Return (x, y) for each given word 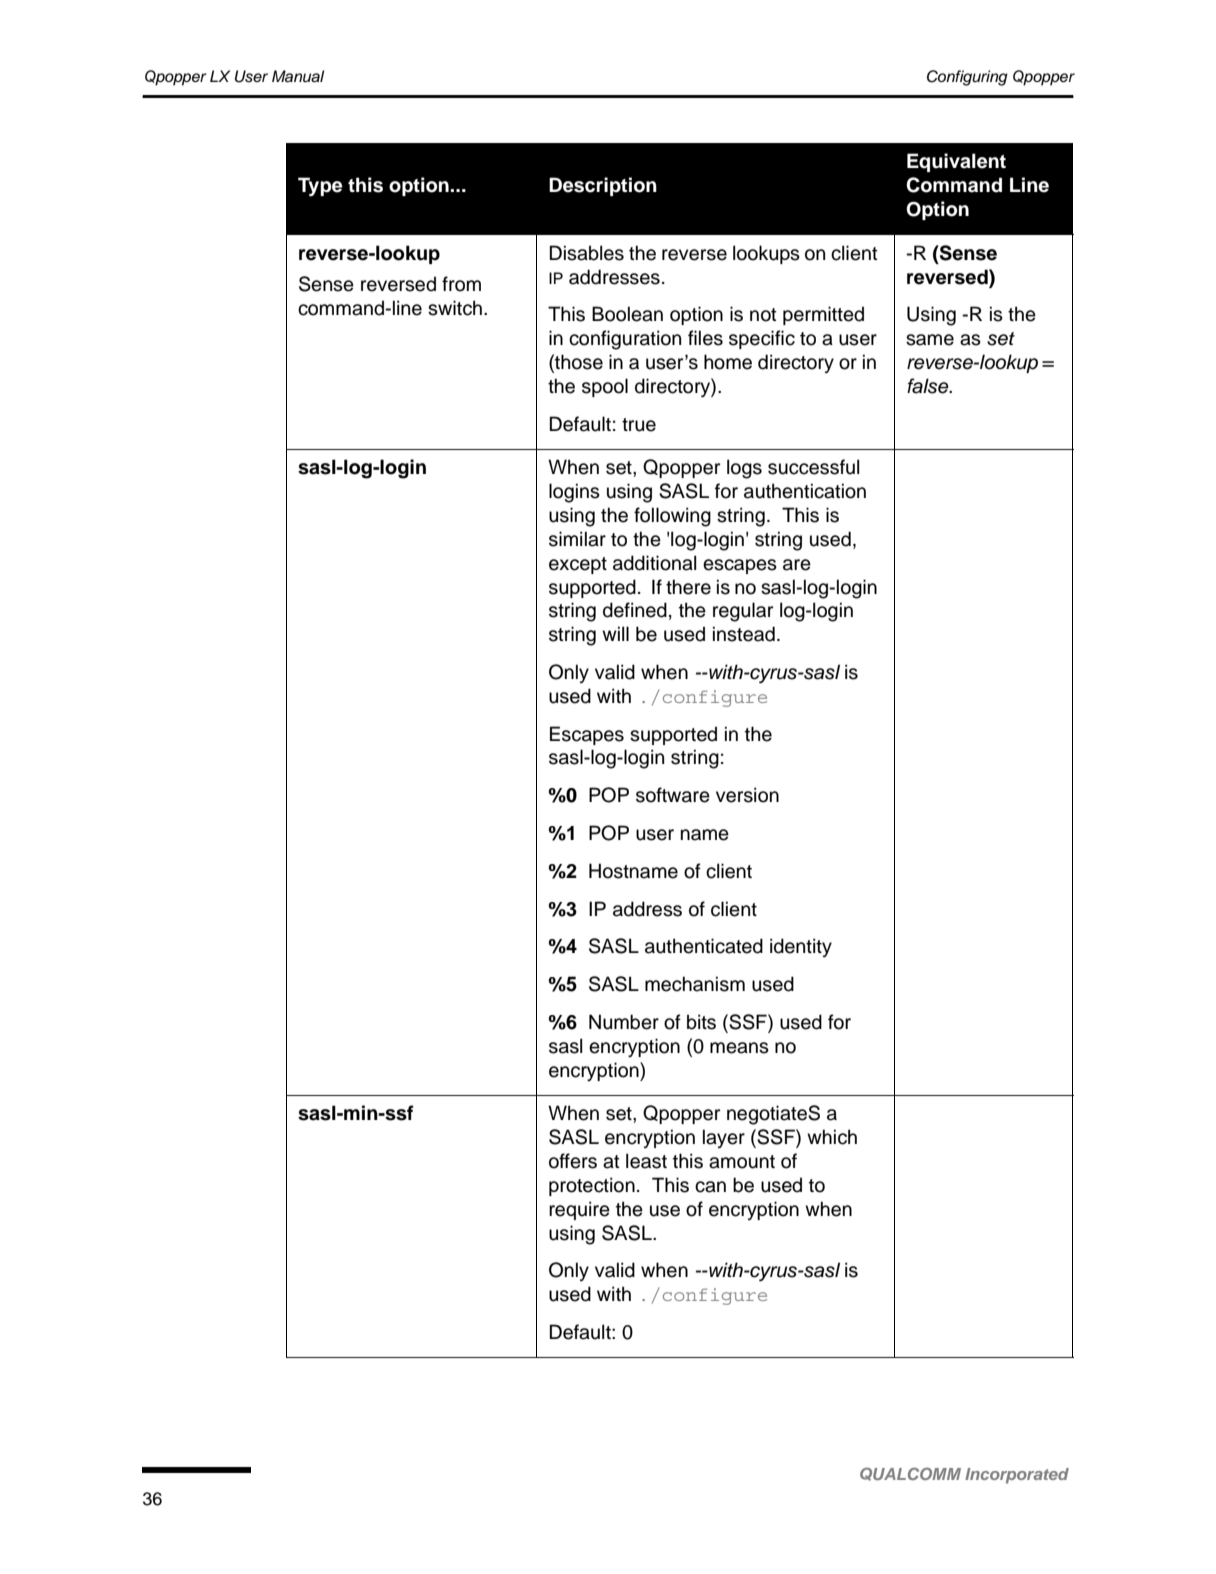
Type (320, 187)
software (673, 795)
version (747, 795)
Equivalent (956, 162)
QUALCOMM (910, 1474)
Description (603, 186)
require (579, 1210)
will (615, 633)
